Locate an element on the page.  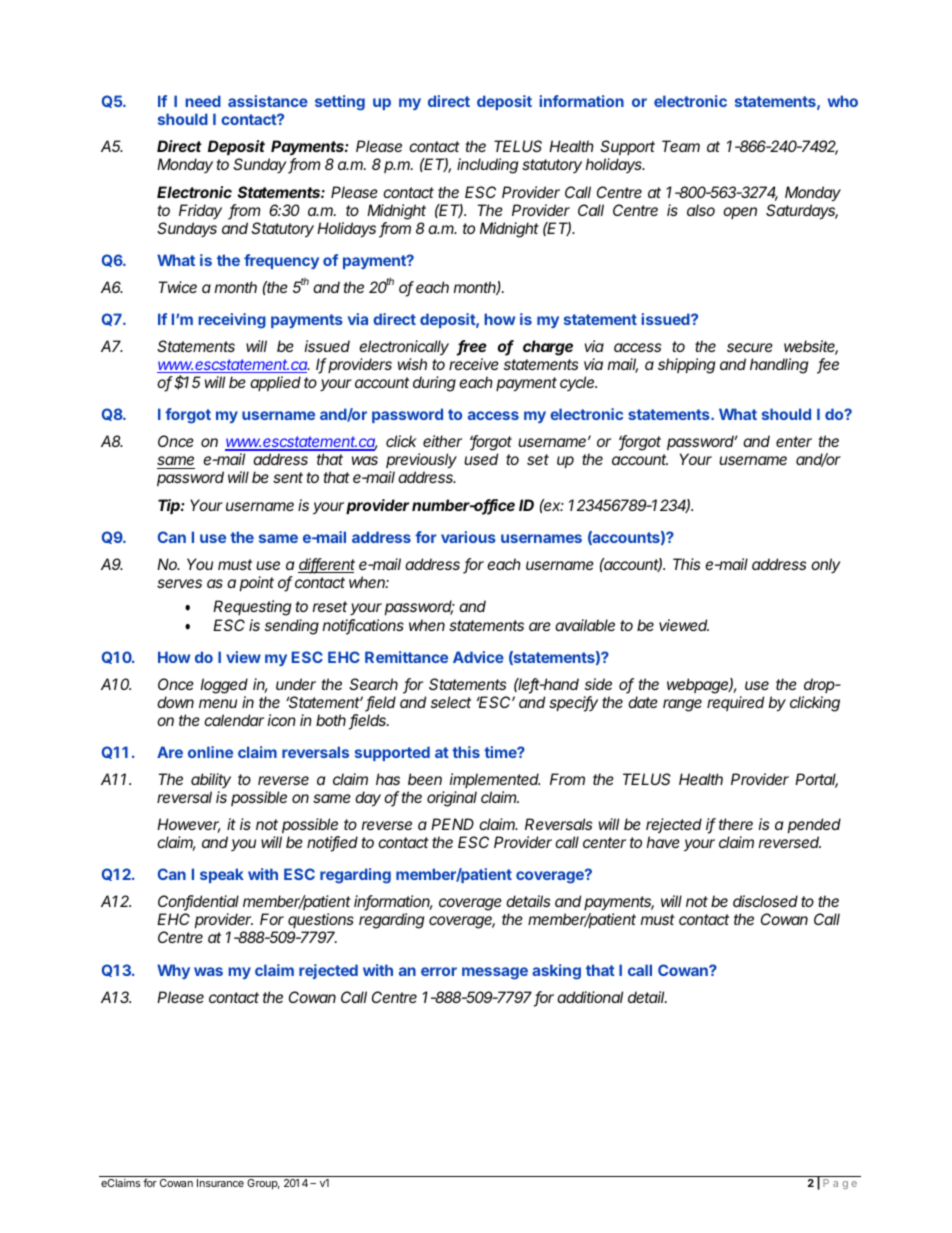
Advice is located at coordinates (478, 657).
